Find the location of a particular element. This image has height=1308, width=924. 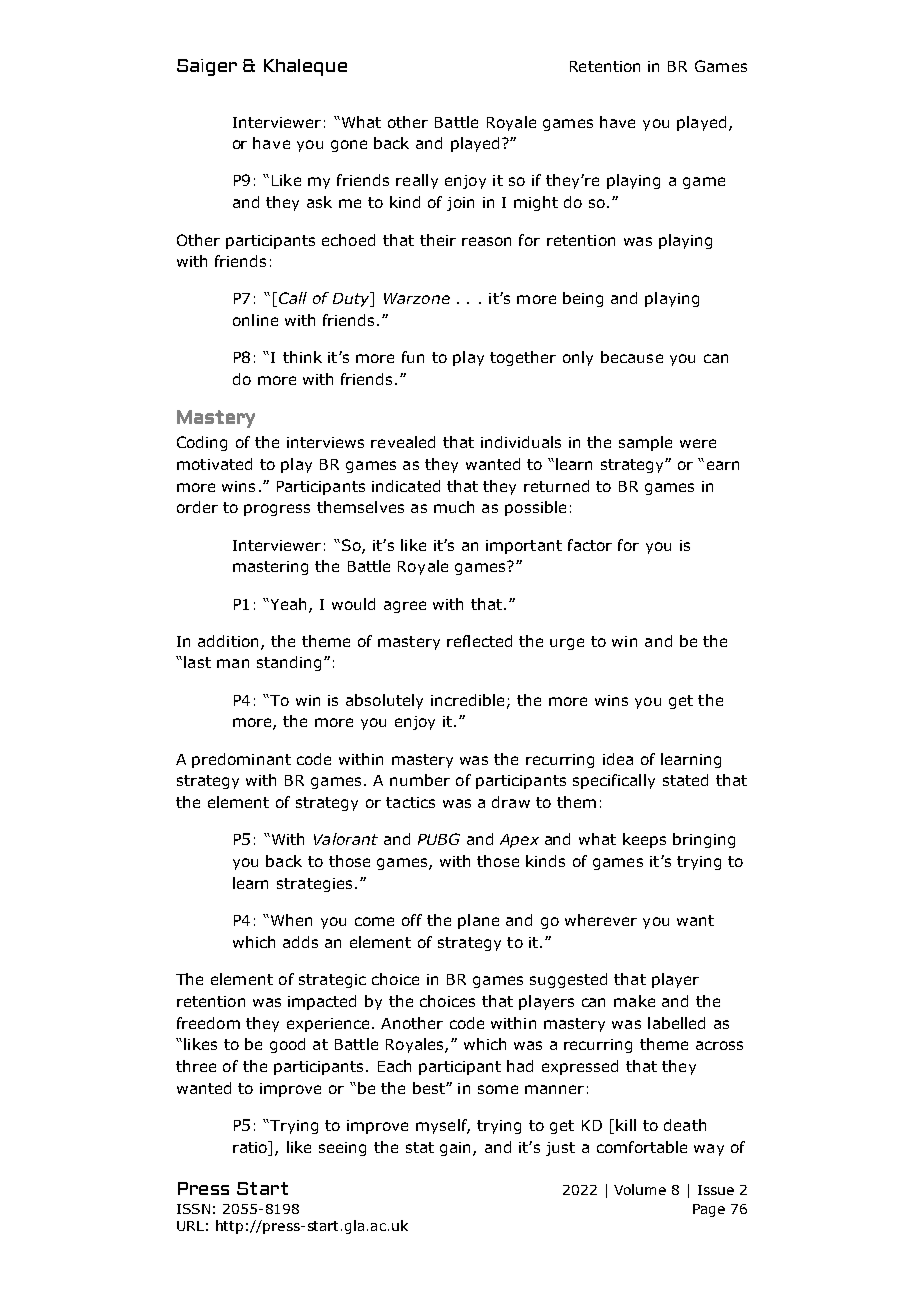

gain is located at coordinates (457, 1149).
